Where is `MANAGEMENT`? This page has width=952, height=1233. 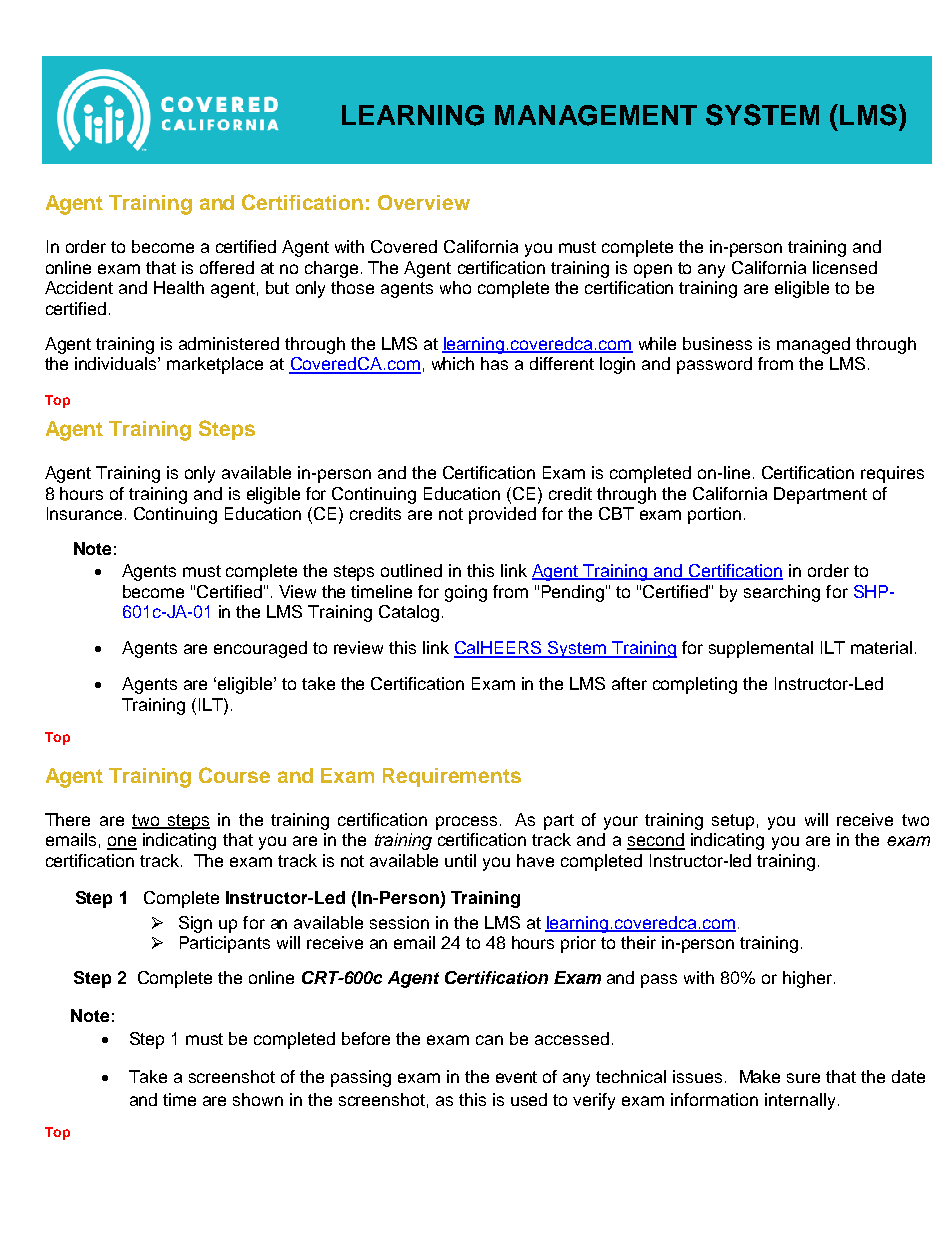
MANAGEMENT is located at coordinates (596, 115).
